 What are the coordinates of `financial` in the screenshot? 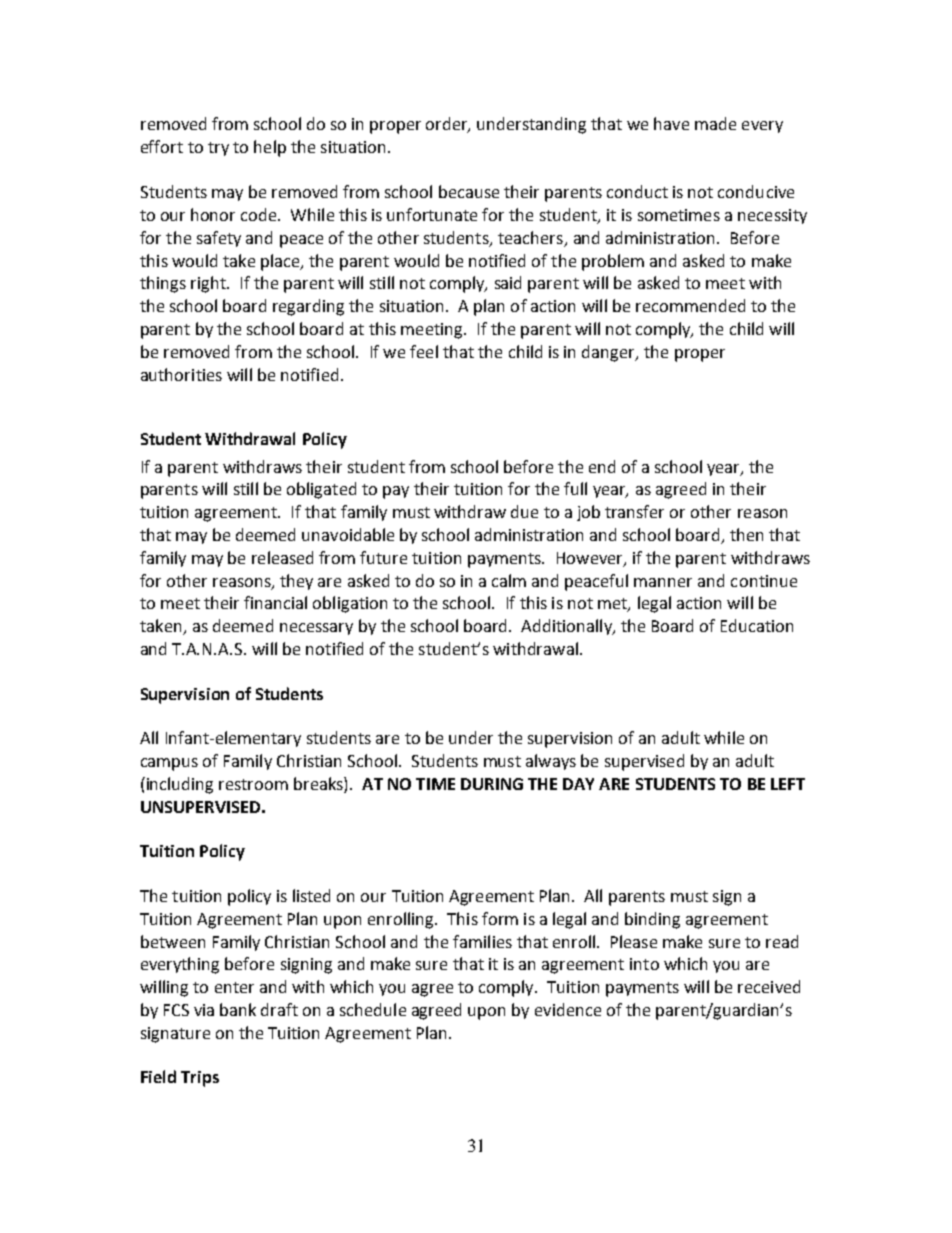 It's located at (275, 602).
